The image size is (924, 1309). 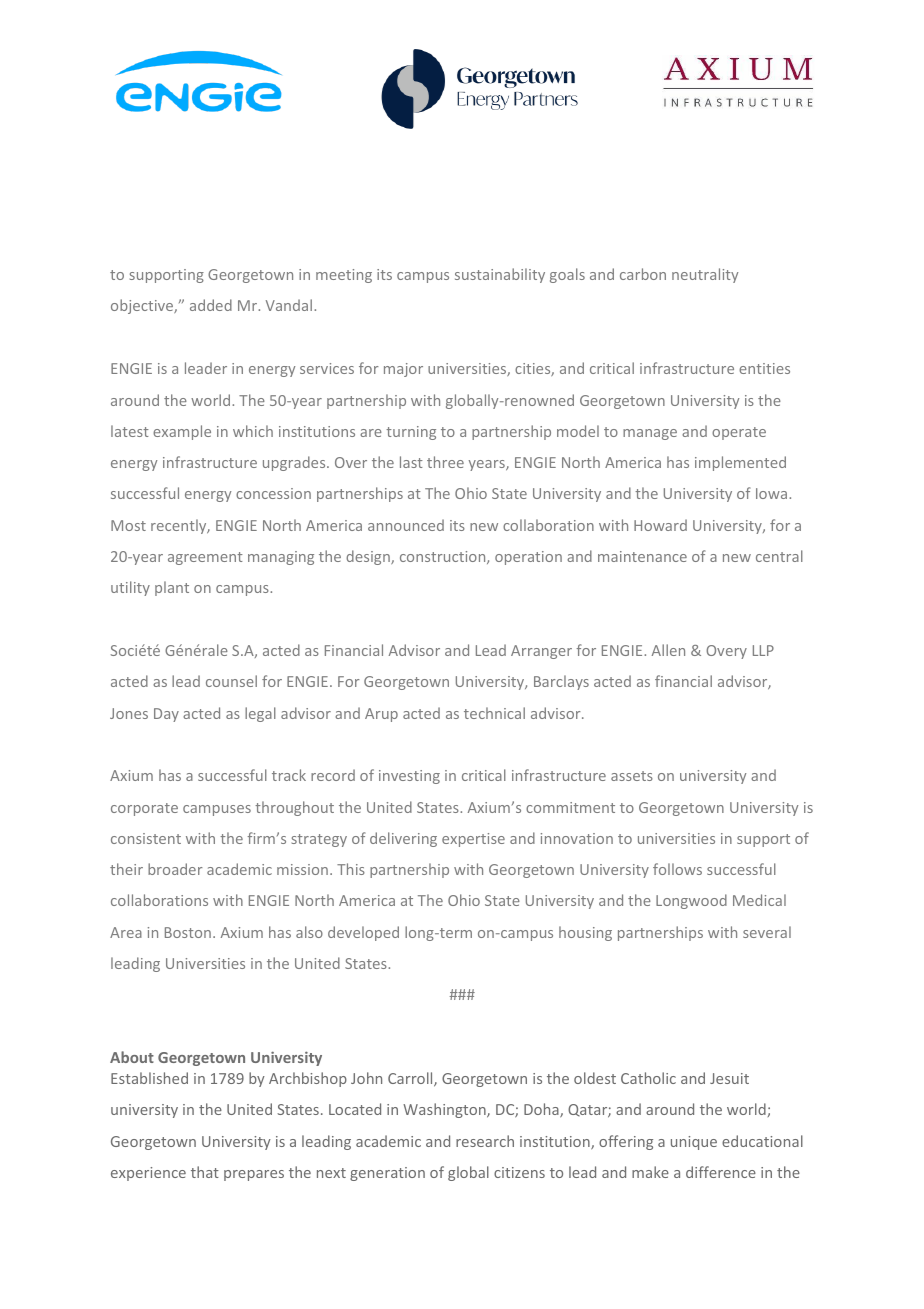 I want to click on technical, so click(x=494, y=713).
